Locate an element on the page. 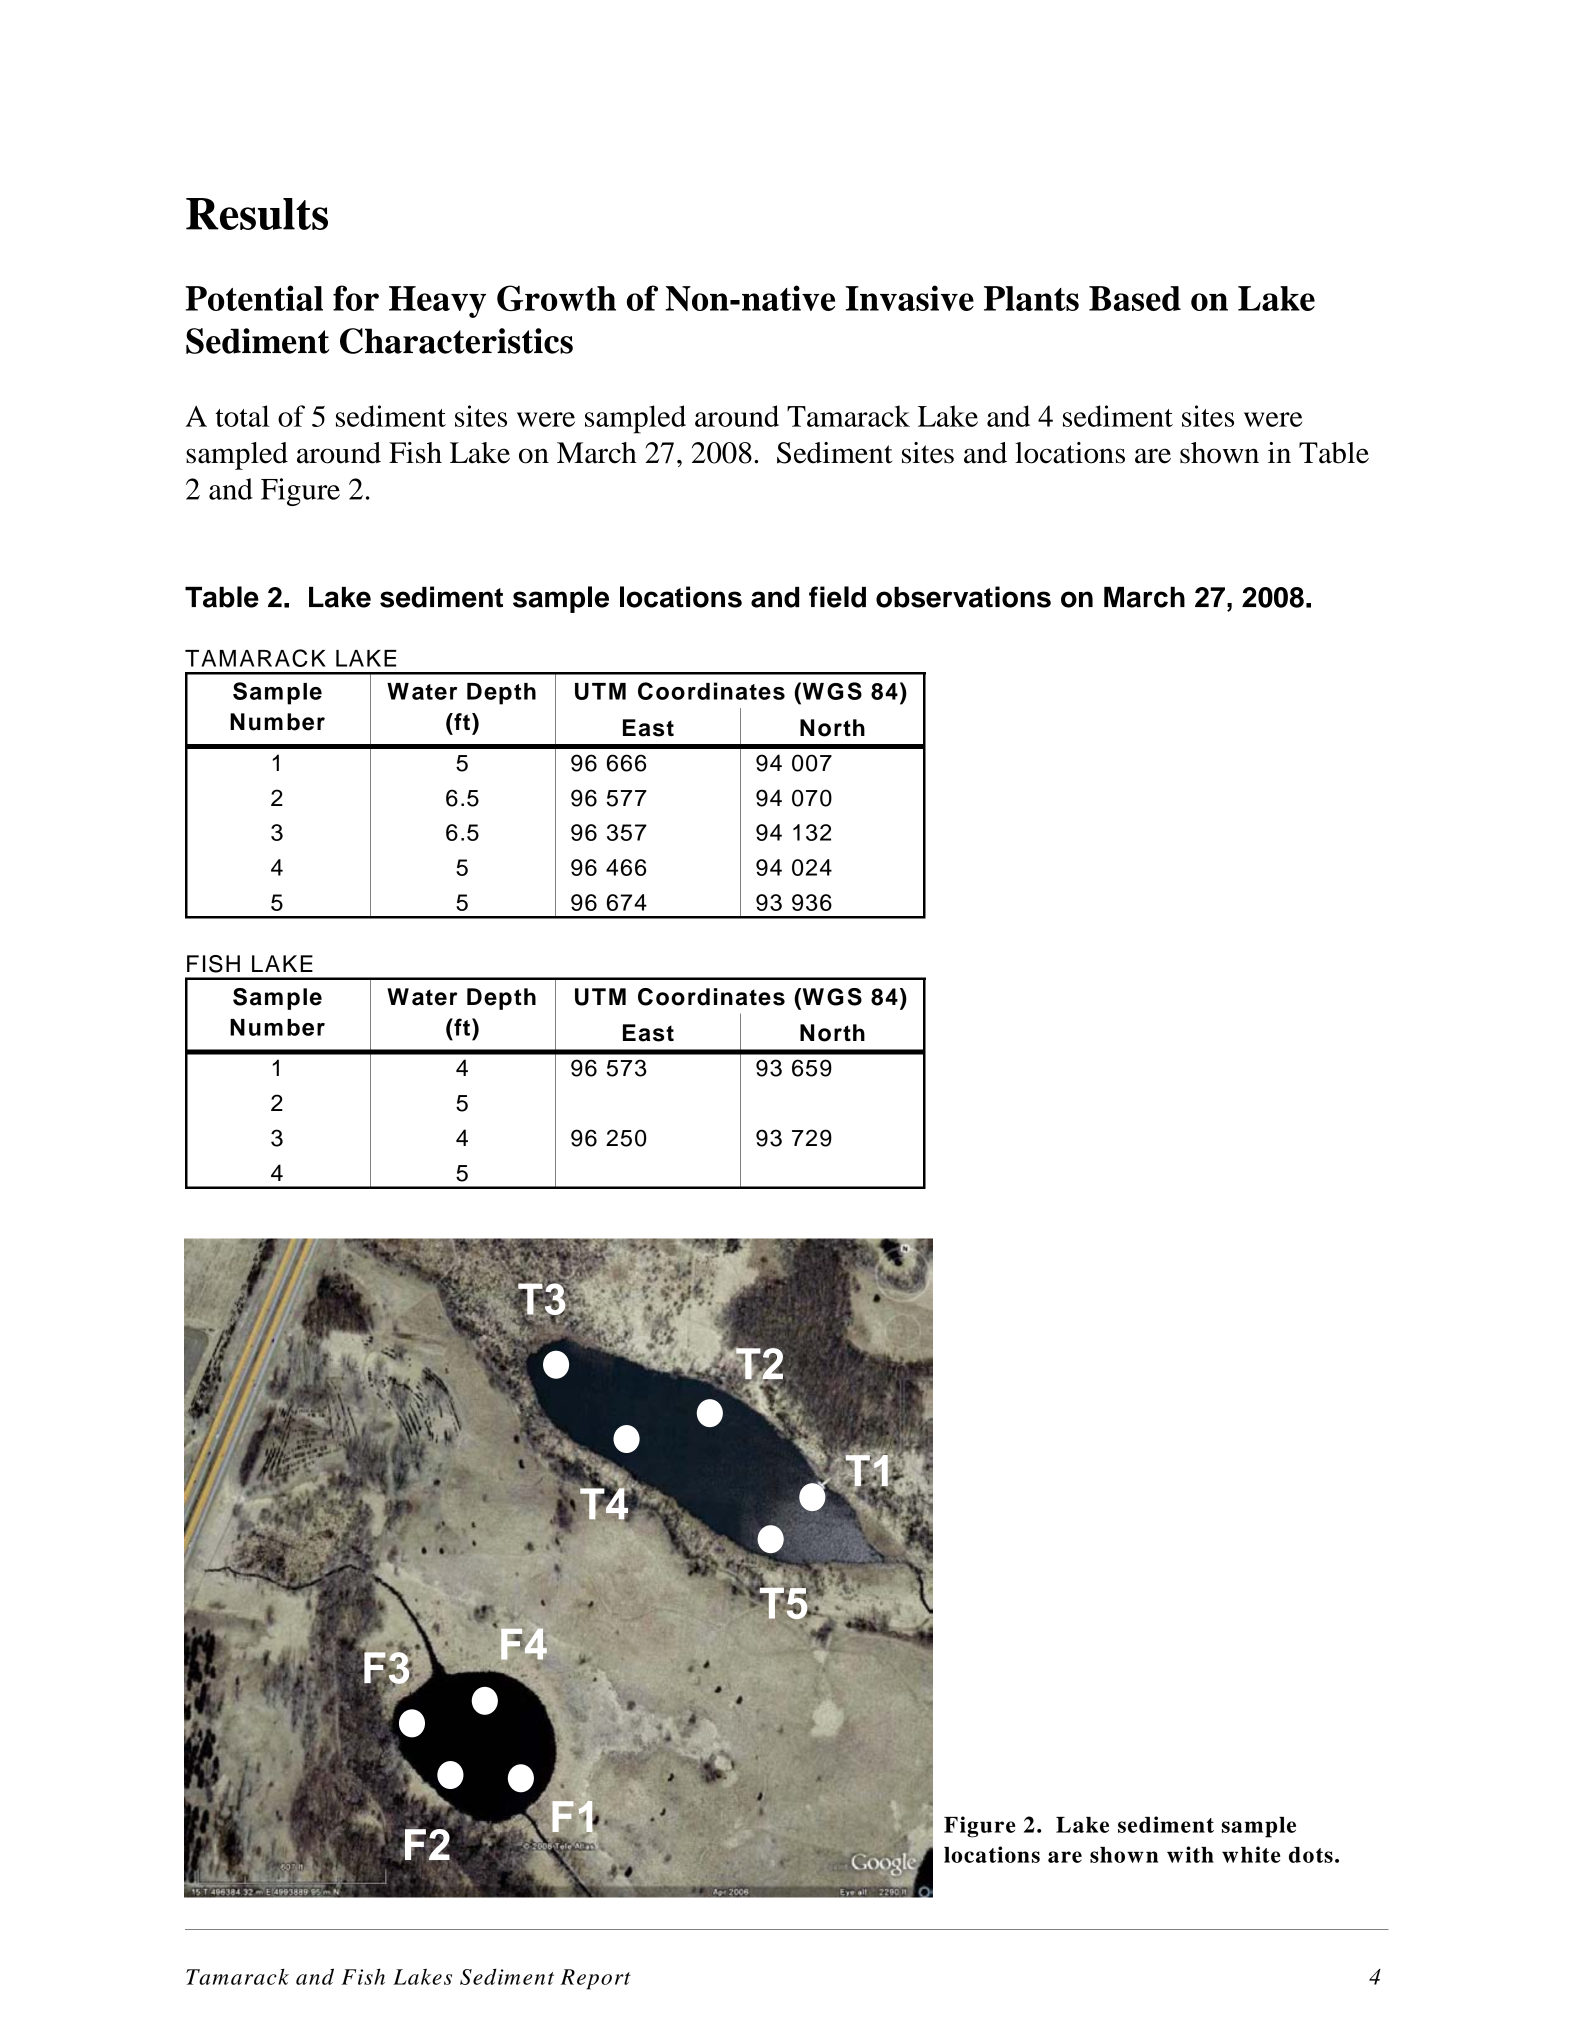 The width and height of the image is (1574, 2037). for is located at coordinates (356, 298).
